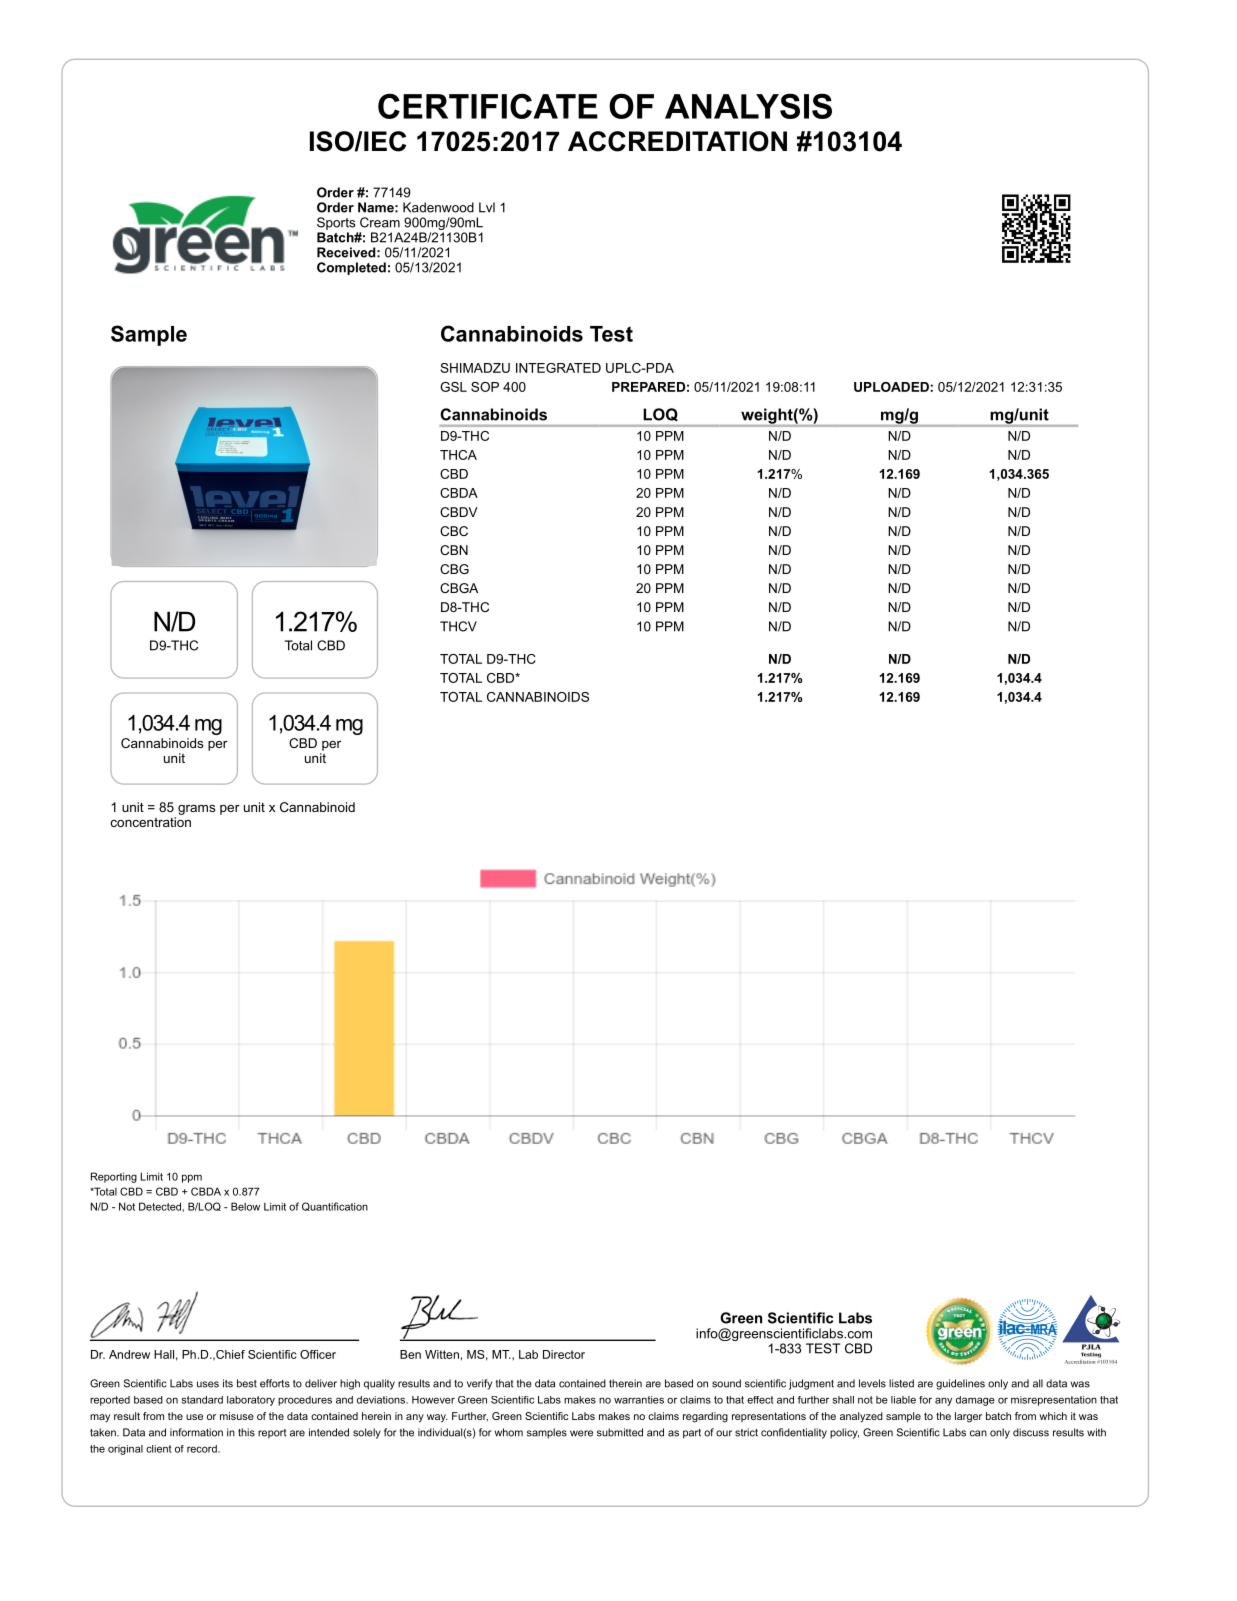  I want to click on guidelines, so click(960, 1384).
